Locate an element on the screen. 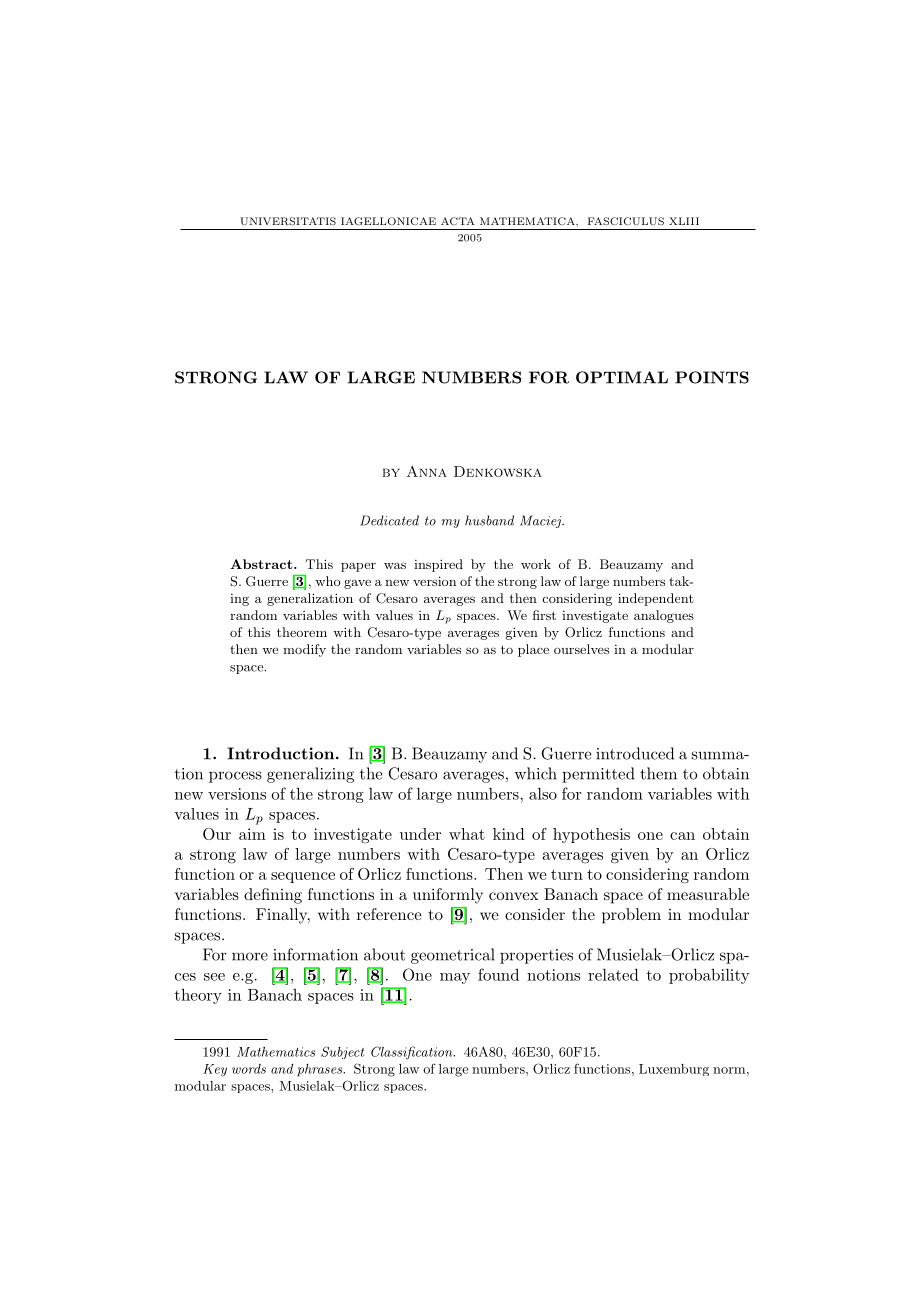 Image resolution: width=924 pixels, height=1308 pixels. may is located at coordinates (455, 978).
